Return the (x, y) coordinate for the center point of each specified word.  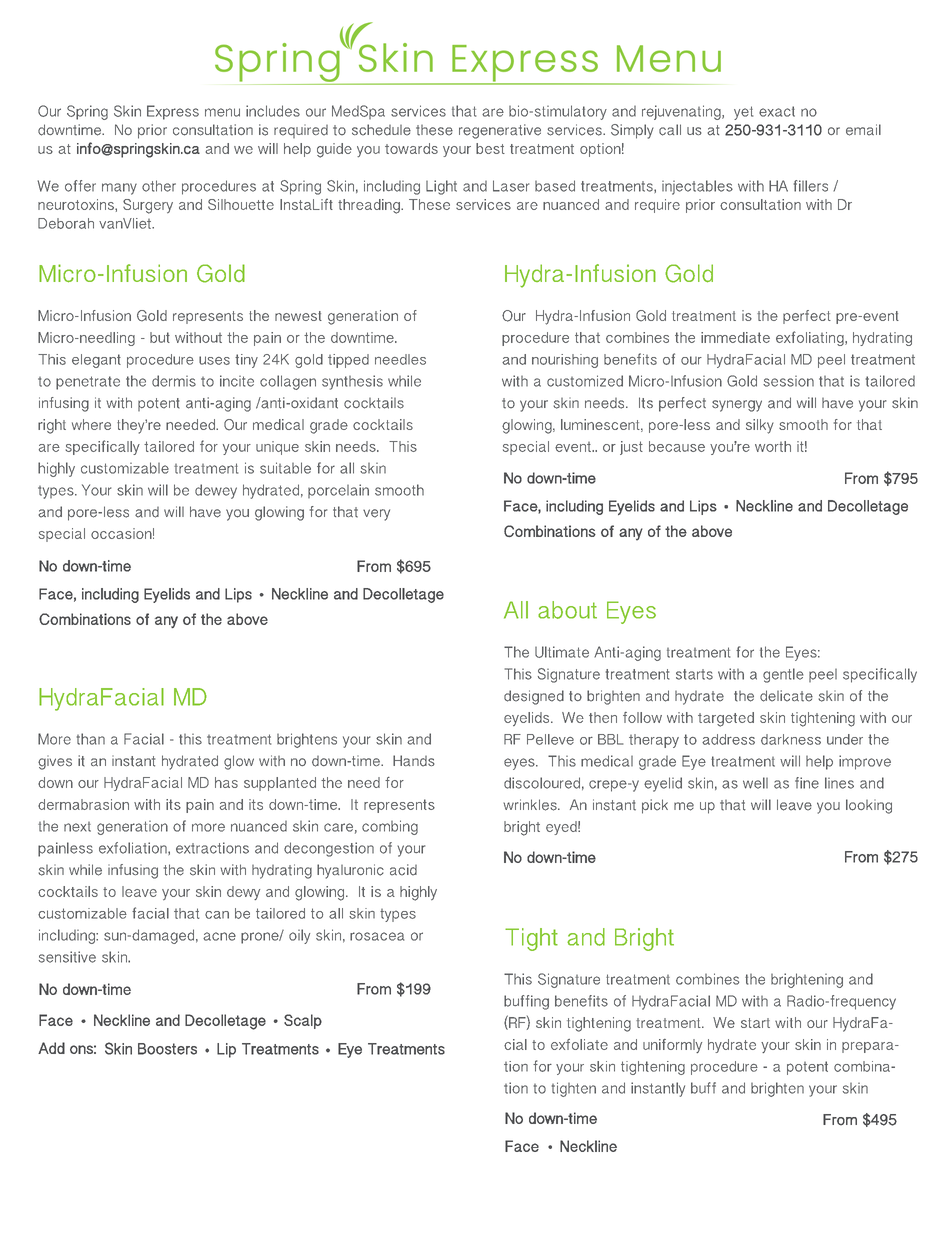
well (755, 783)
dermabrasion (83, 804)
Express (173, 112)
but (160, 337)
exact (777, 111)
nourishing (565, 361)
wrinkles (531, 805)
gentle (783, 675)
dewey (216, 491)
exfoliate (579, 1044)
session (788, 381)
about (567, 610)
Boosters (167, 1049)
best (490, 148)
